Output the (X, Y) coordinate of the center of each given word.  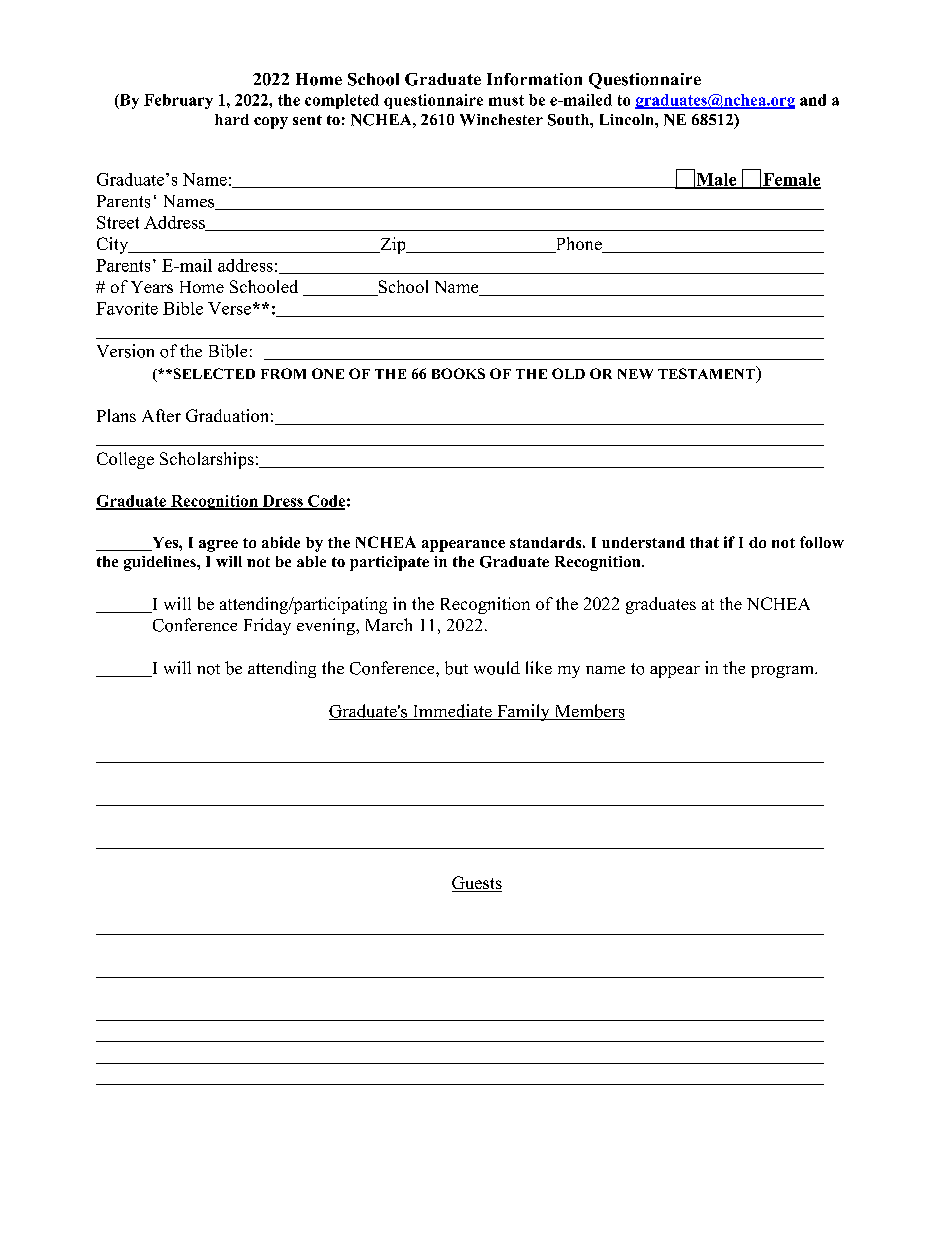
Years (152, 287)
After (161, 415)
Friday (267, 626)
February (178, 101)
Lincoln (628, 119)
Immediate (452, 712)
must (506, 100)
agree (218, 546)
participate (389, 563)
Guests (477, 884)
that (704, 542)
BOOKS (458, 373)
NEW (635, 374)
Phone (578, 245)
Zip (393, 245)
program (783, 672)
